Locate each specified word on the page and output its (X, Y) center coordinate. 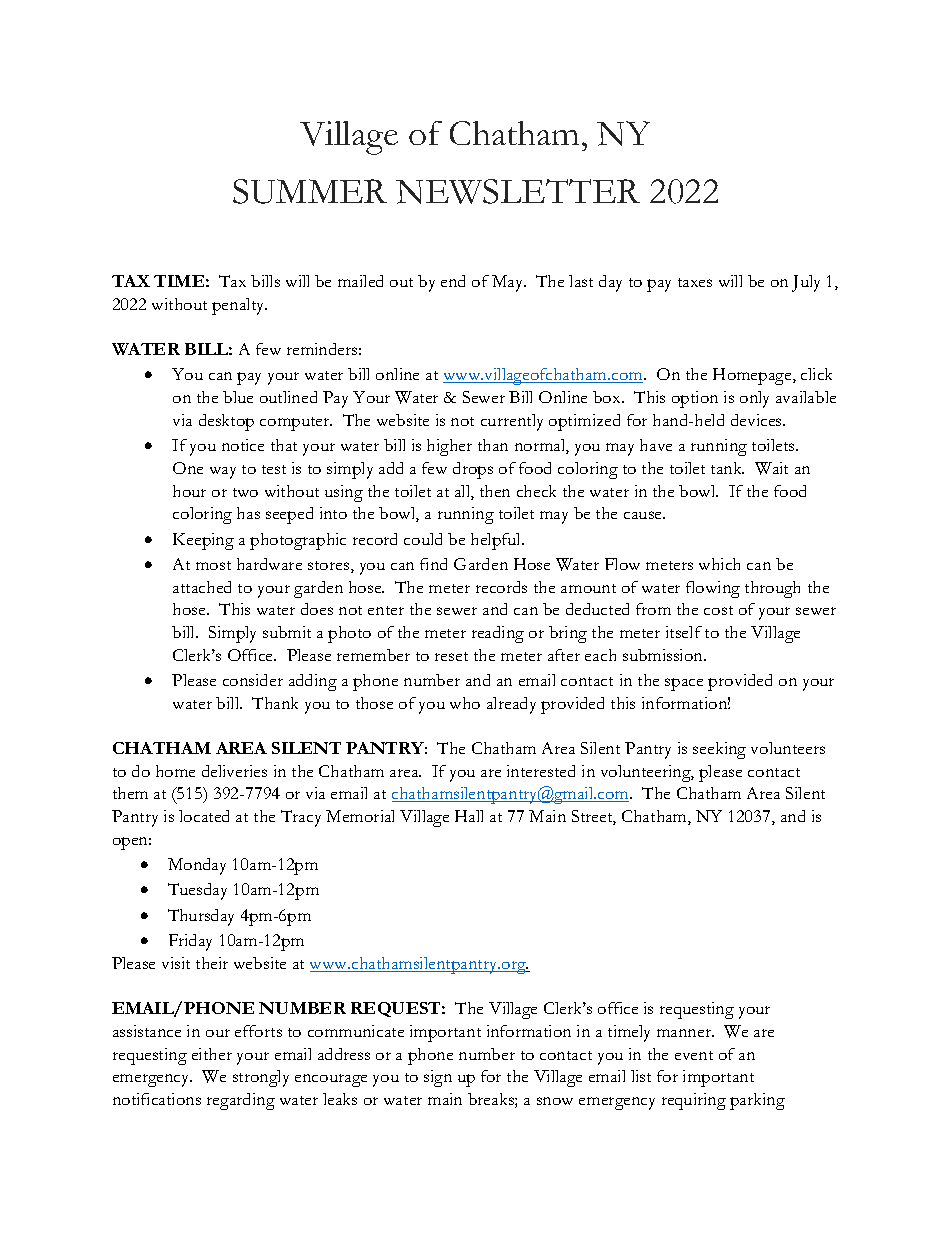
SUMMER (310, 191)
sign (438, 1078)
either (212, 1054)
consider (253, 680)
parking (757, 1101)
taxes (695, 282)
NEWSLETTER (518, 191)
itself (684, 632)
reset (451, 656)
